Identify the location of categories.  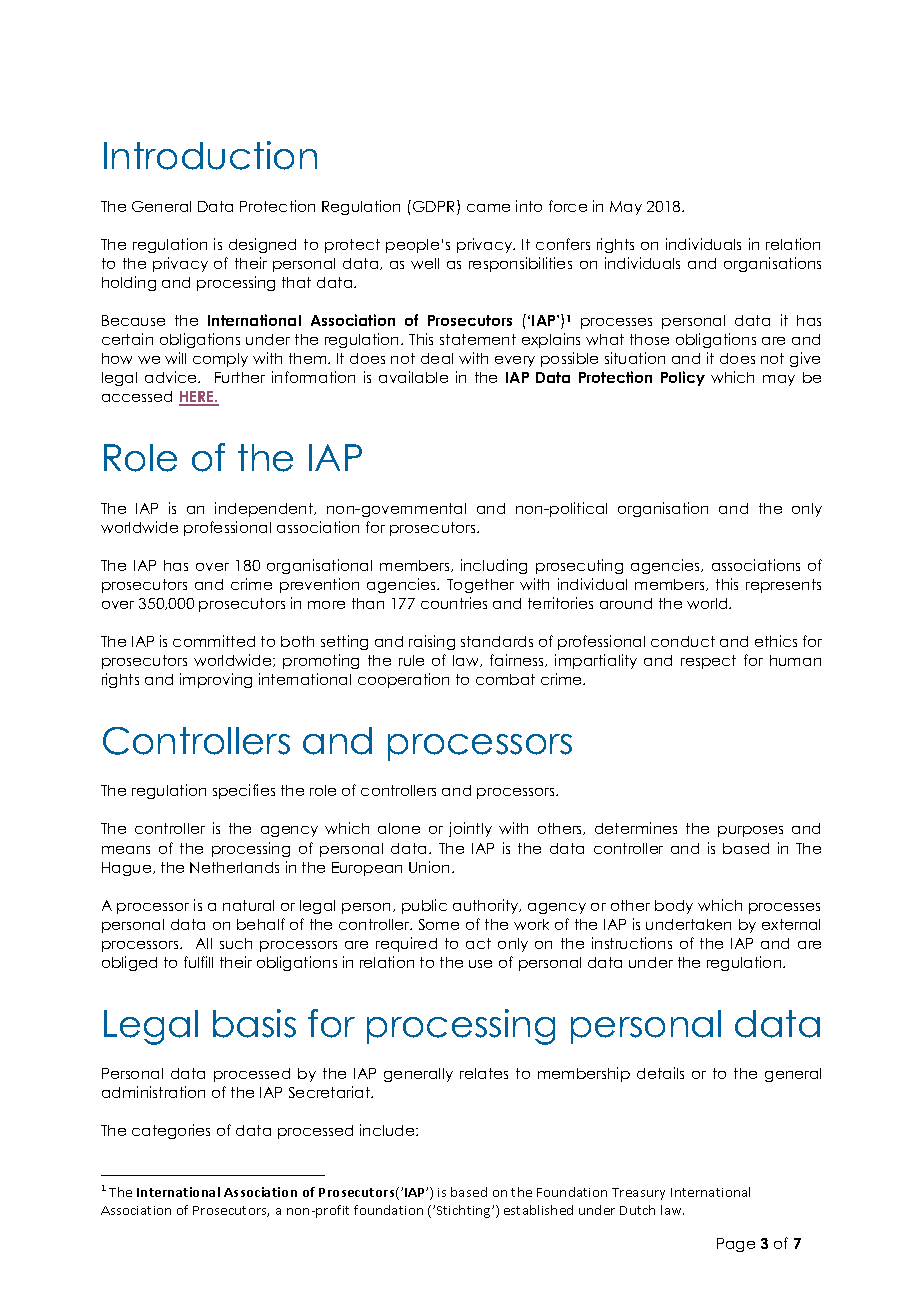
(171, 1131).
